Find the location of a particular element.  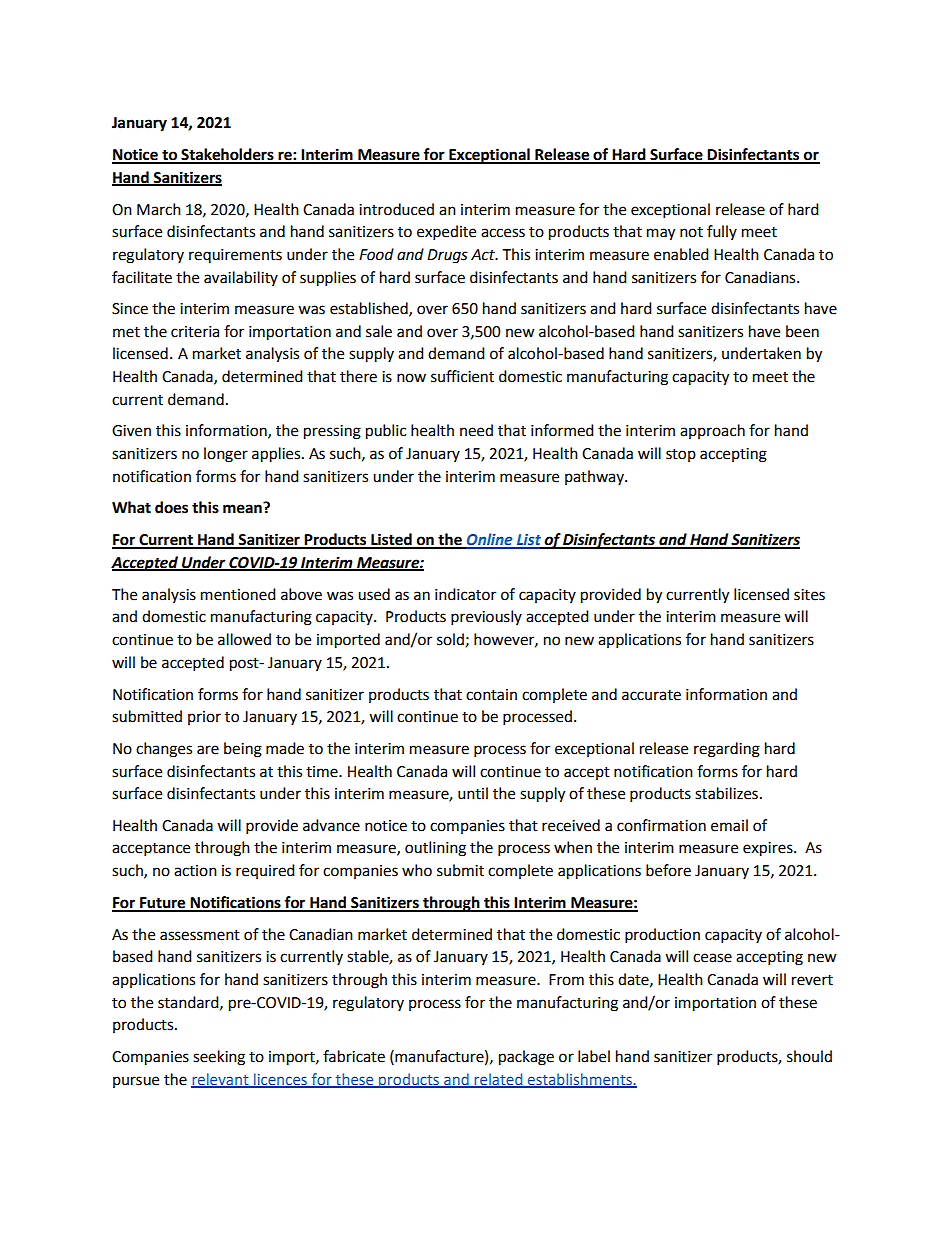

expedite is located at coordinates (446, 233).
